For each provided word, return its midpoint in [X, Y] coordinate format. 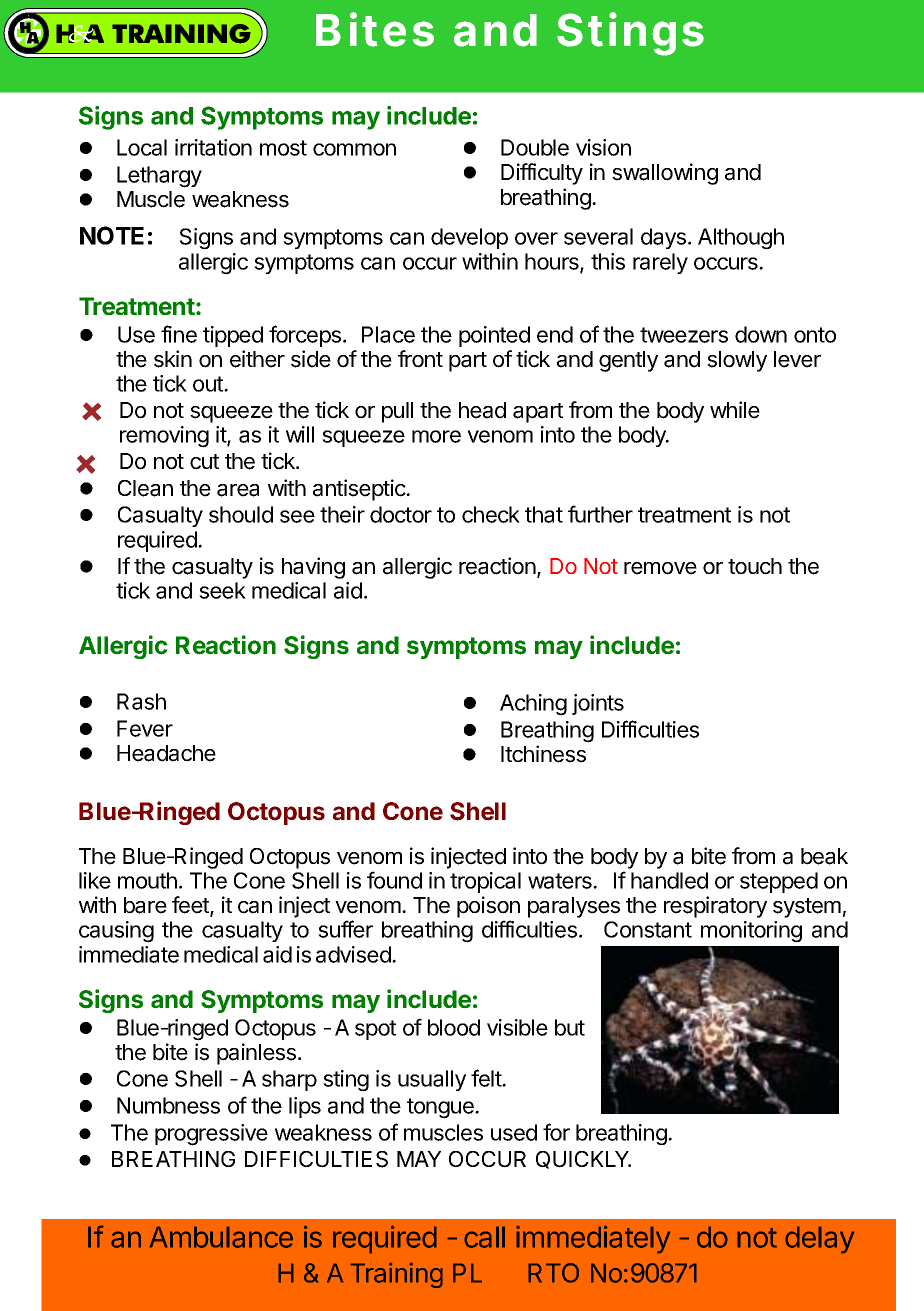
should [241, 514]
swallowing [665, 174]
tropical [485, 882]
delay [819, 1240]
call [484, 1237]
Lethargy [159, 177]
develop [469, 238]
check [491, 514]
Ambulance [221, 1237]
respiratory [715, 907]
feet [191, 906]
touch [755, 566]
